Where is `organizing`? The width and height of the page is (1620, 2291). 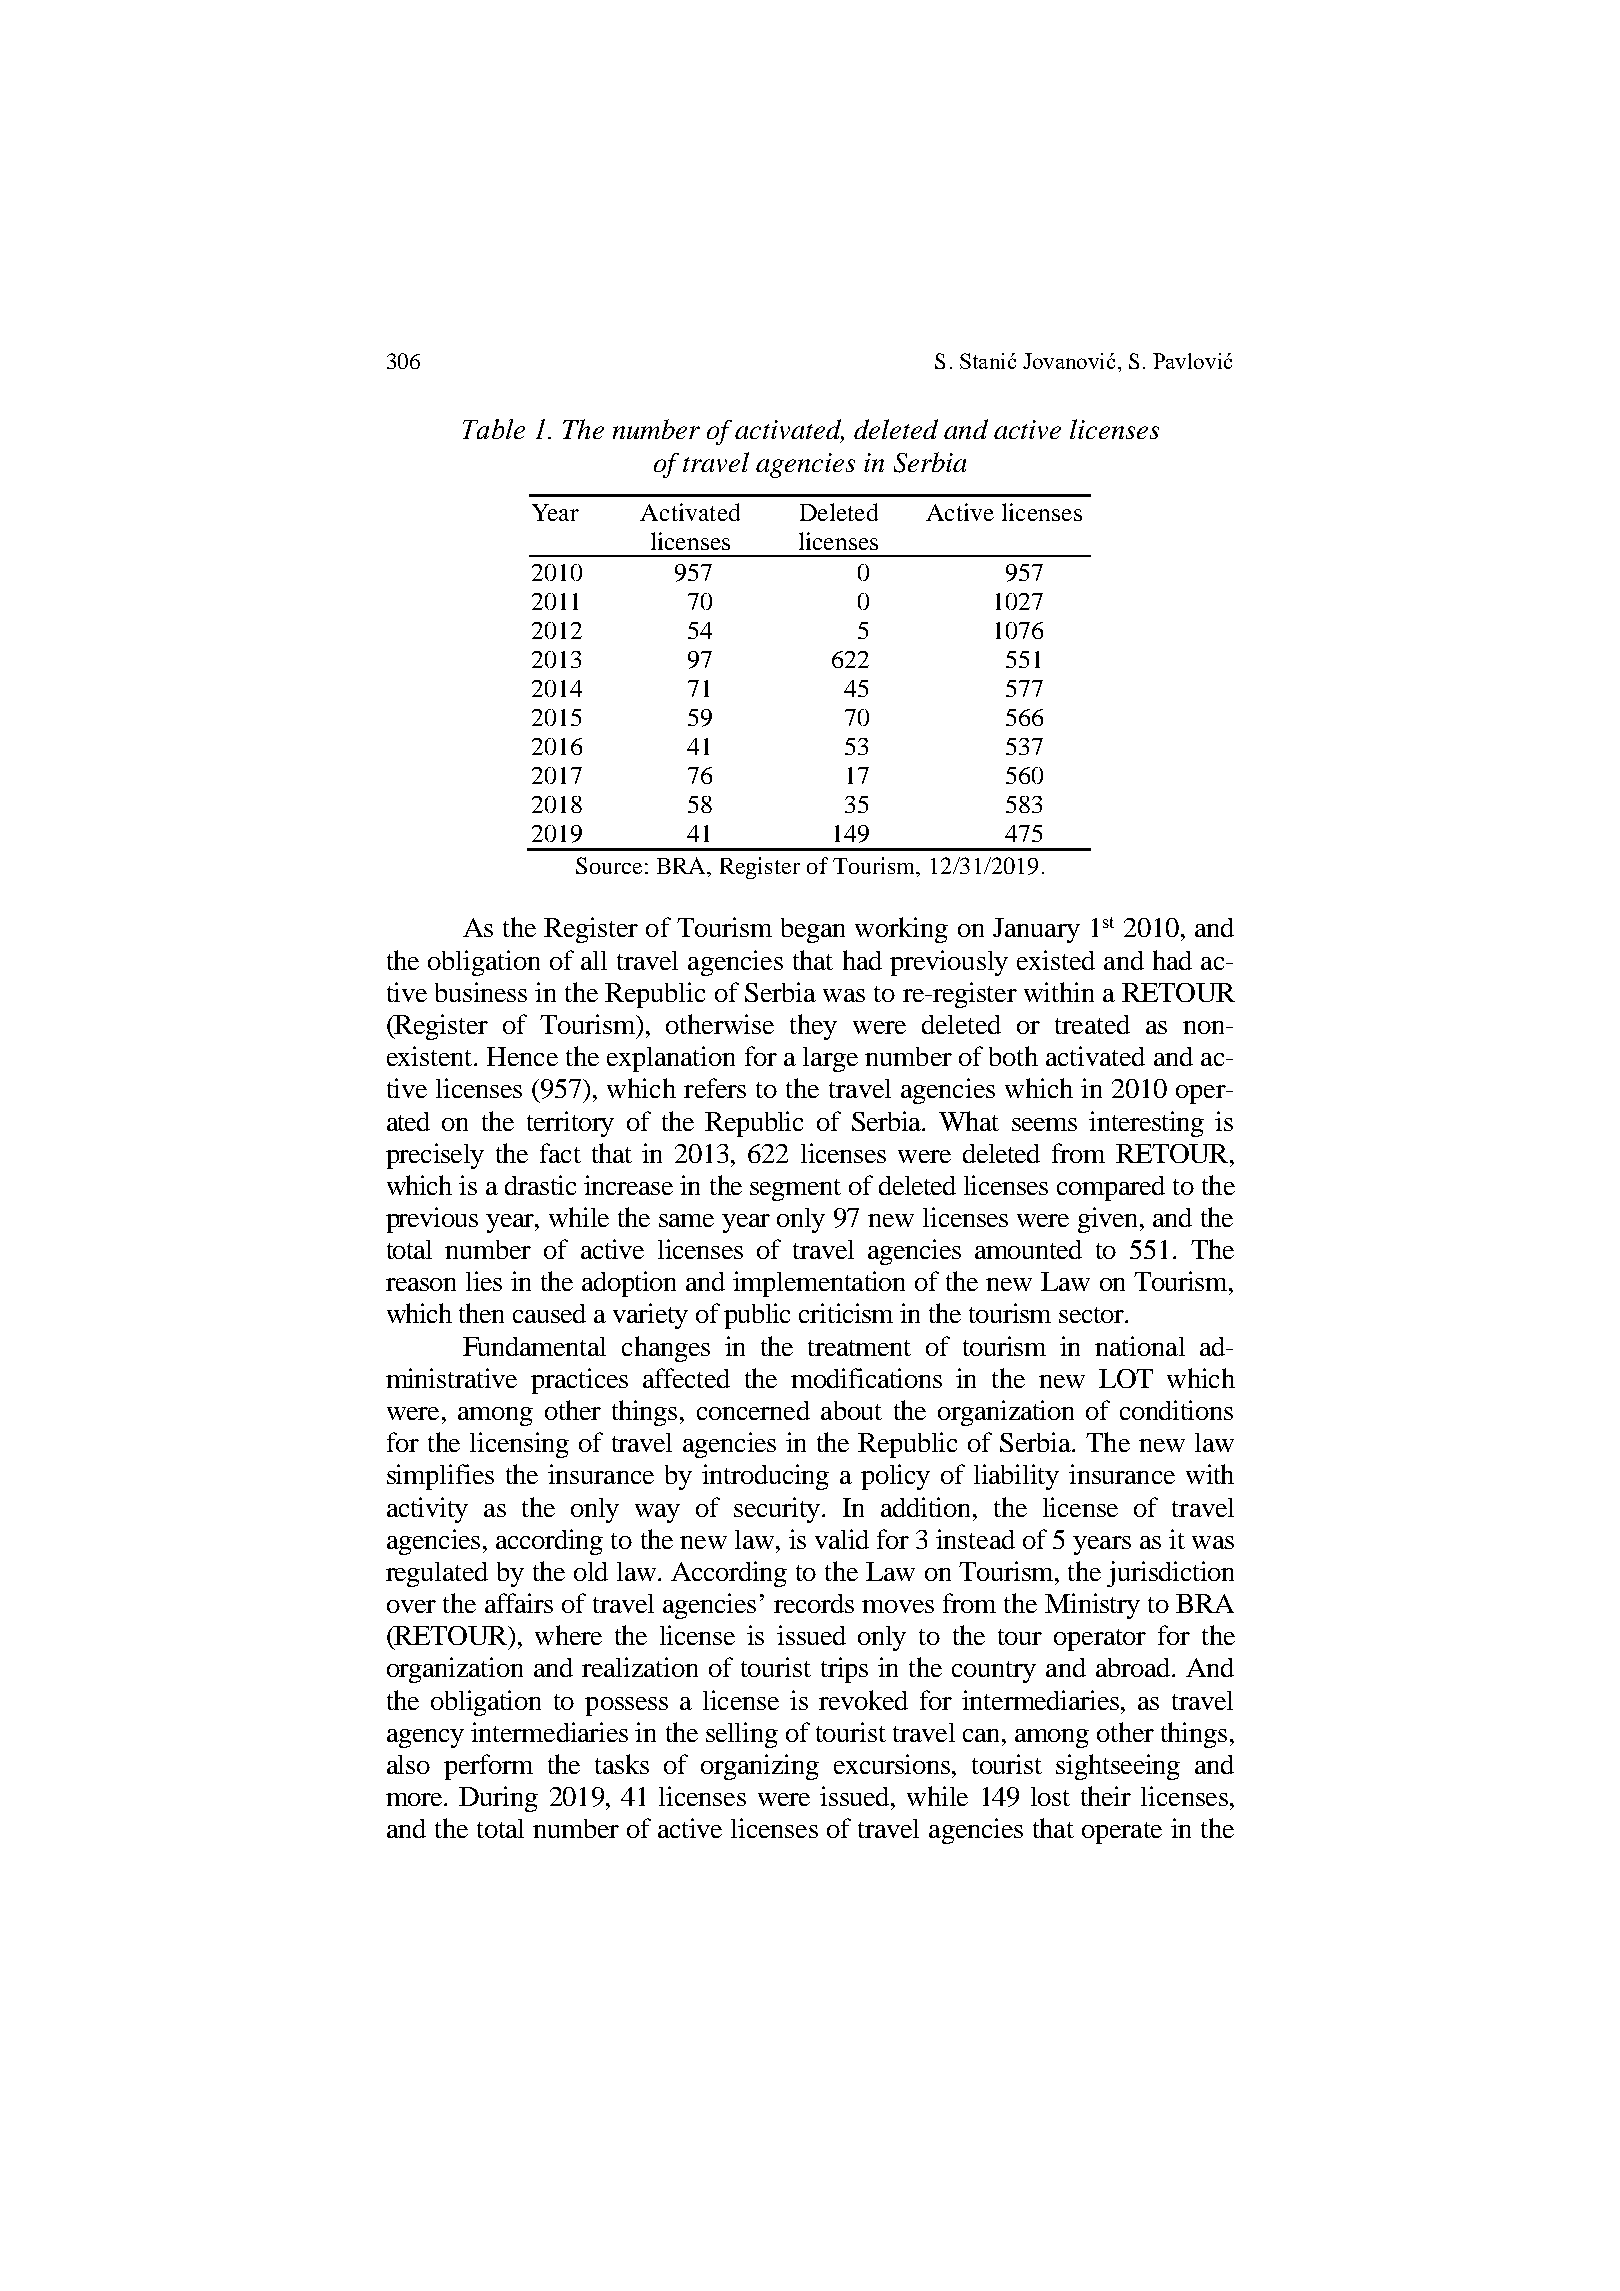 organizing is located at coordinates (760, 1767).
